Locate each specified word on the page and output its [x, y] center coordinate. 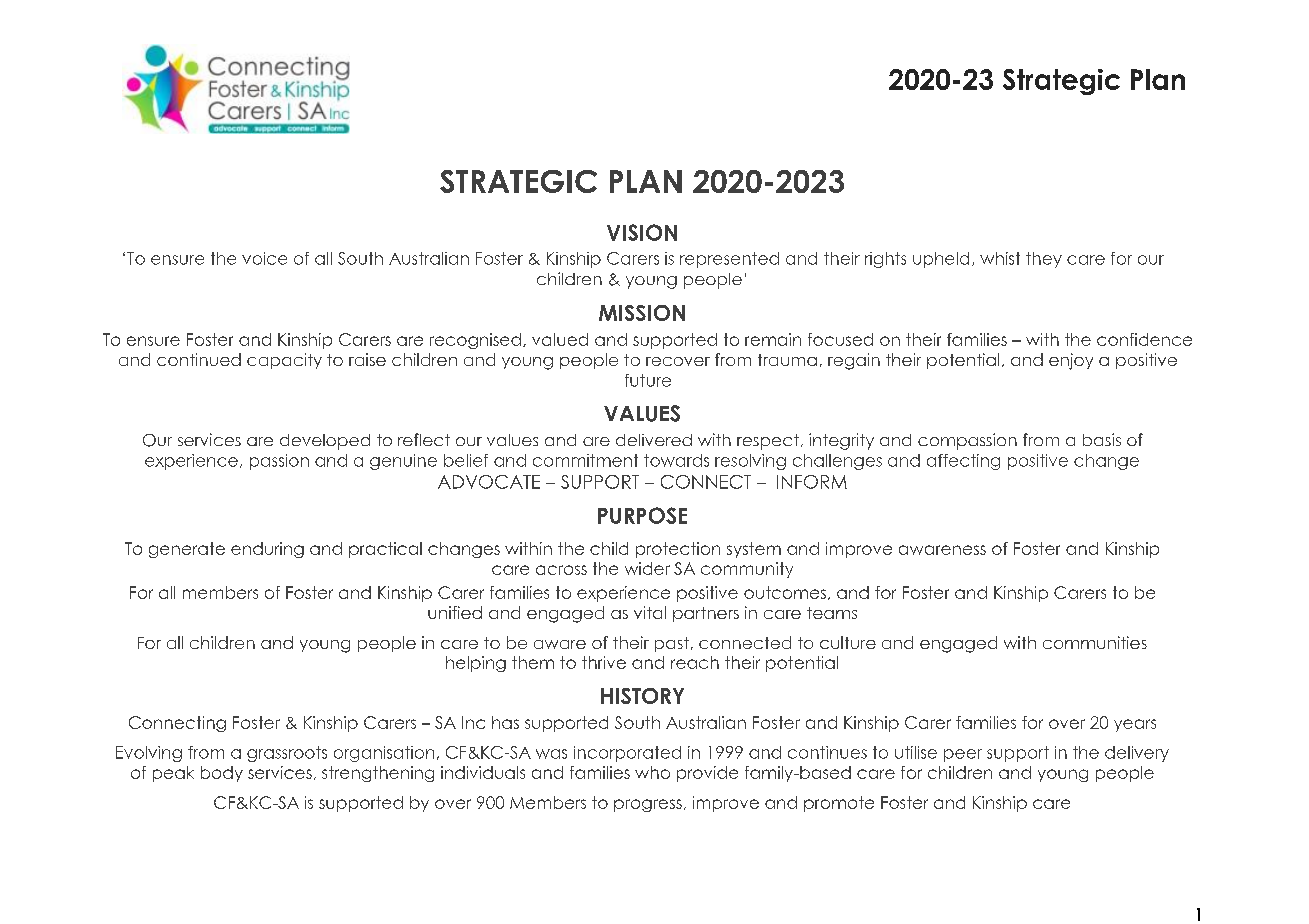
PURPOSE [642, 515]
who [652, 772]
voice [264, 258]
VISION [642, 232]
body [222, 774]
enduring [267, 550]
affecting [963, 462]
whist [1000, 258]
